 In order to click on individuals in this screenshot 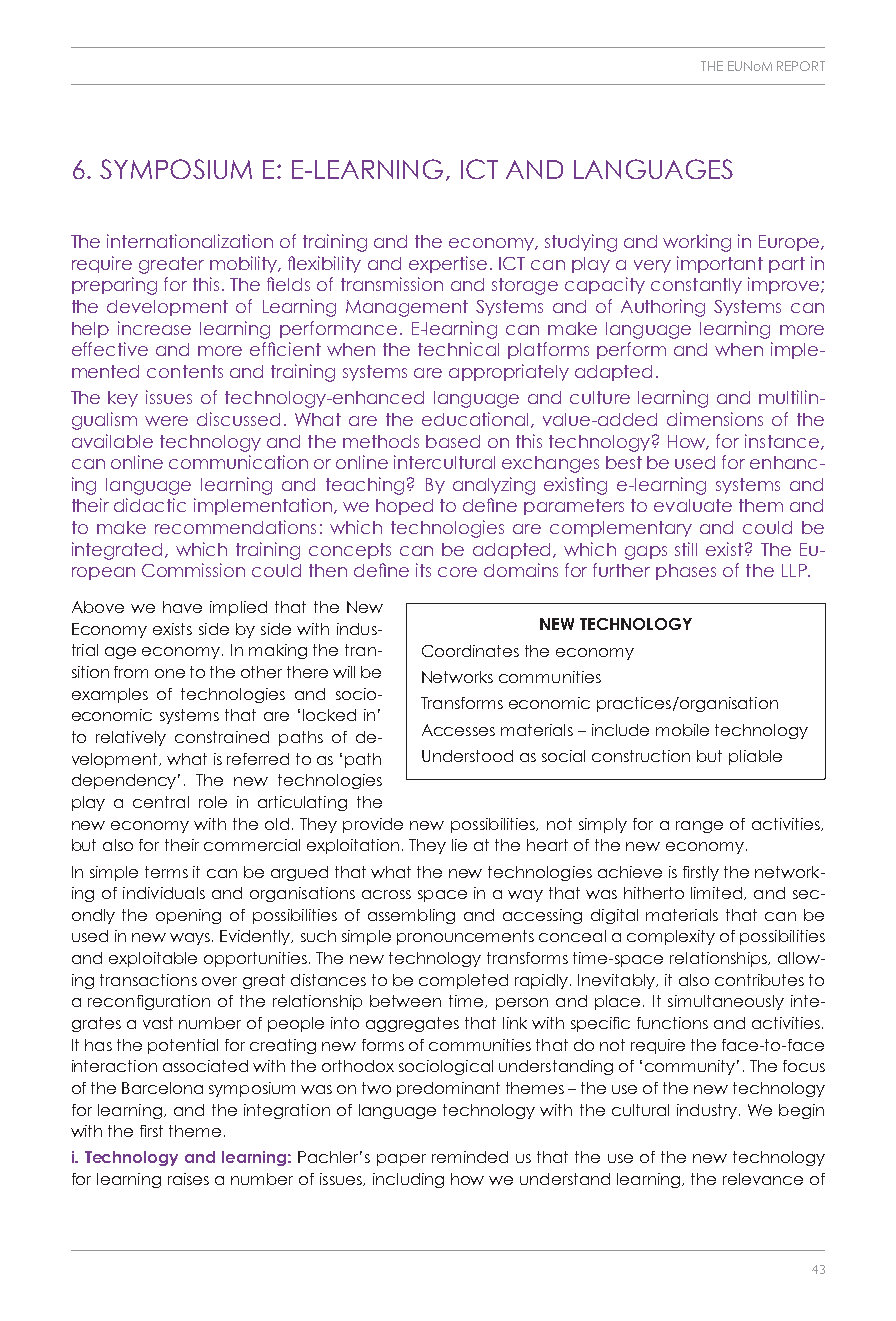, I will do `click(164, 893)`.
